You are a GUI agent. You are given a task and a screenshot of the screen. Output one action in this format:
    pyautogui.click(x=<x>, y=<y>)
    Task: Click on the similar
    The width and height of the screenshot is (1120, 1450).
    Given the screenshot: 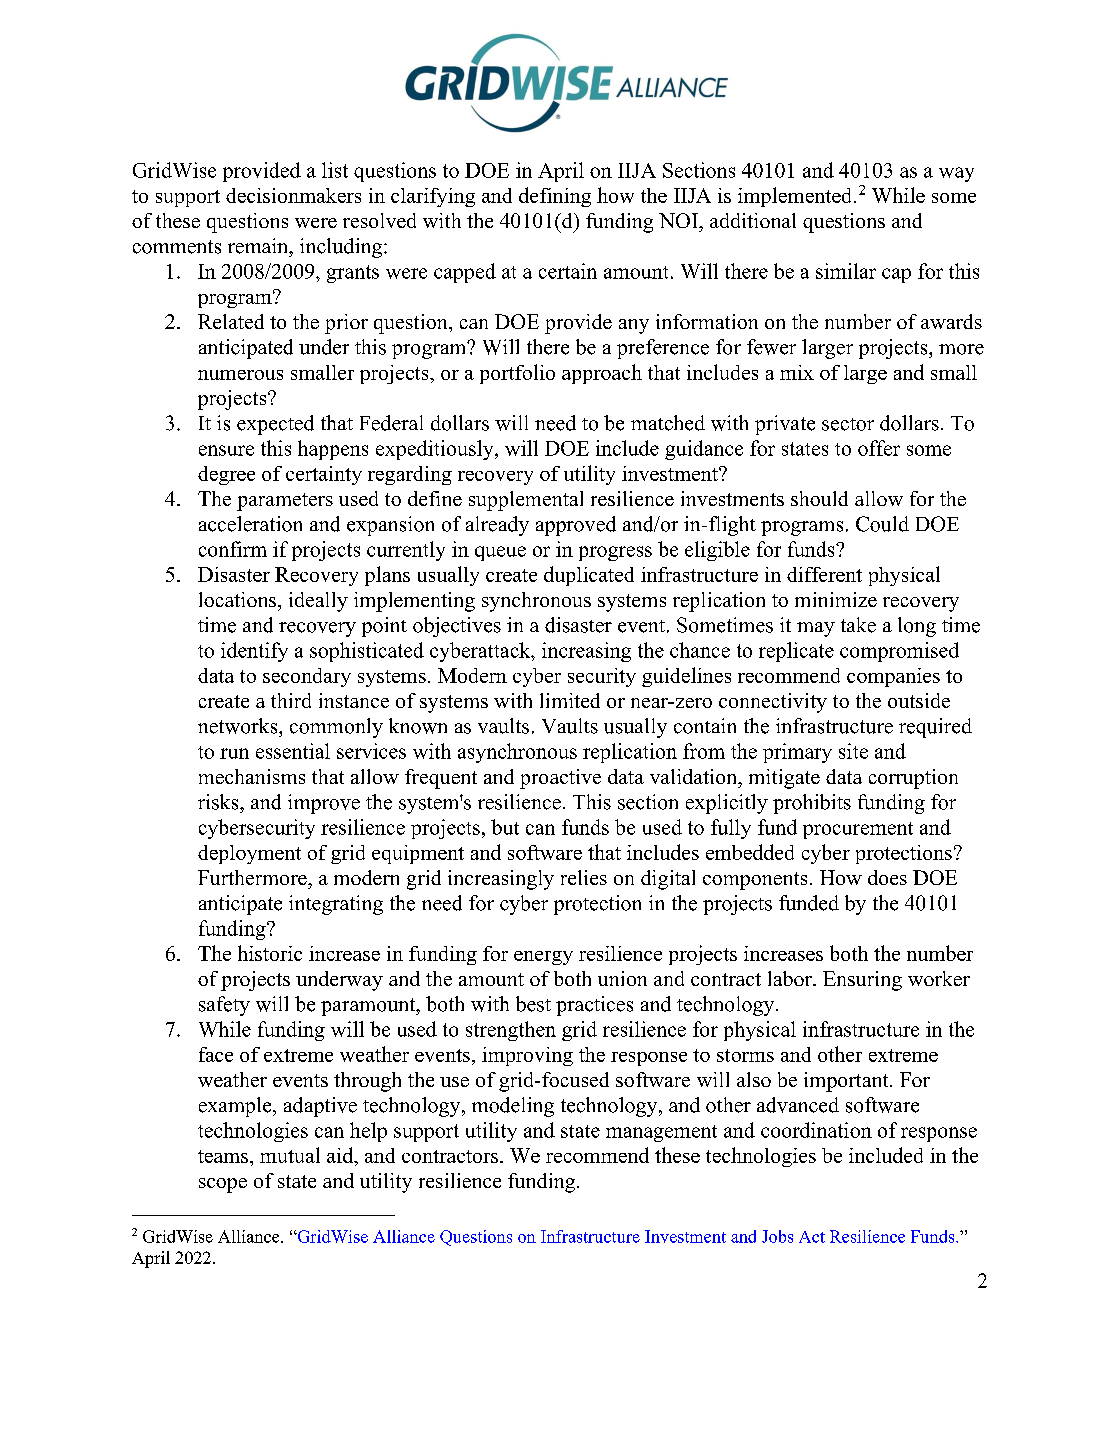 What is the action you would take?
    pyautogui.click(x=846, y=271)
